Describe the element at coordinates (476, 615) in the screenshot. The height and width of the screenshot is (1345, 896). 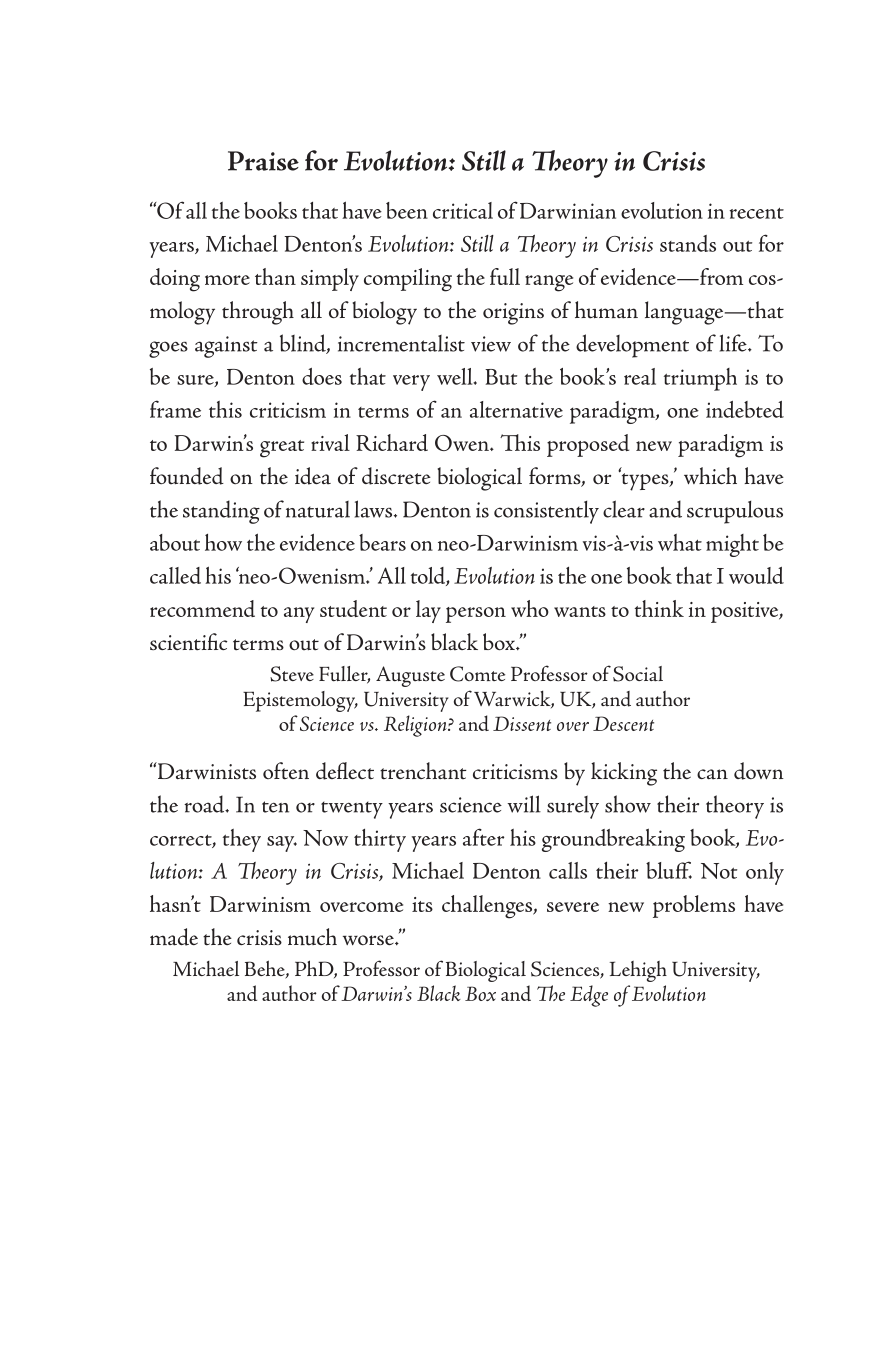
I see `person` at that location.
